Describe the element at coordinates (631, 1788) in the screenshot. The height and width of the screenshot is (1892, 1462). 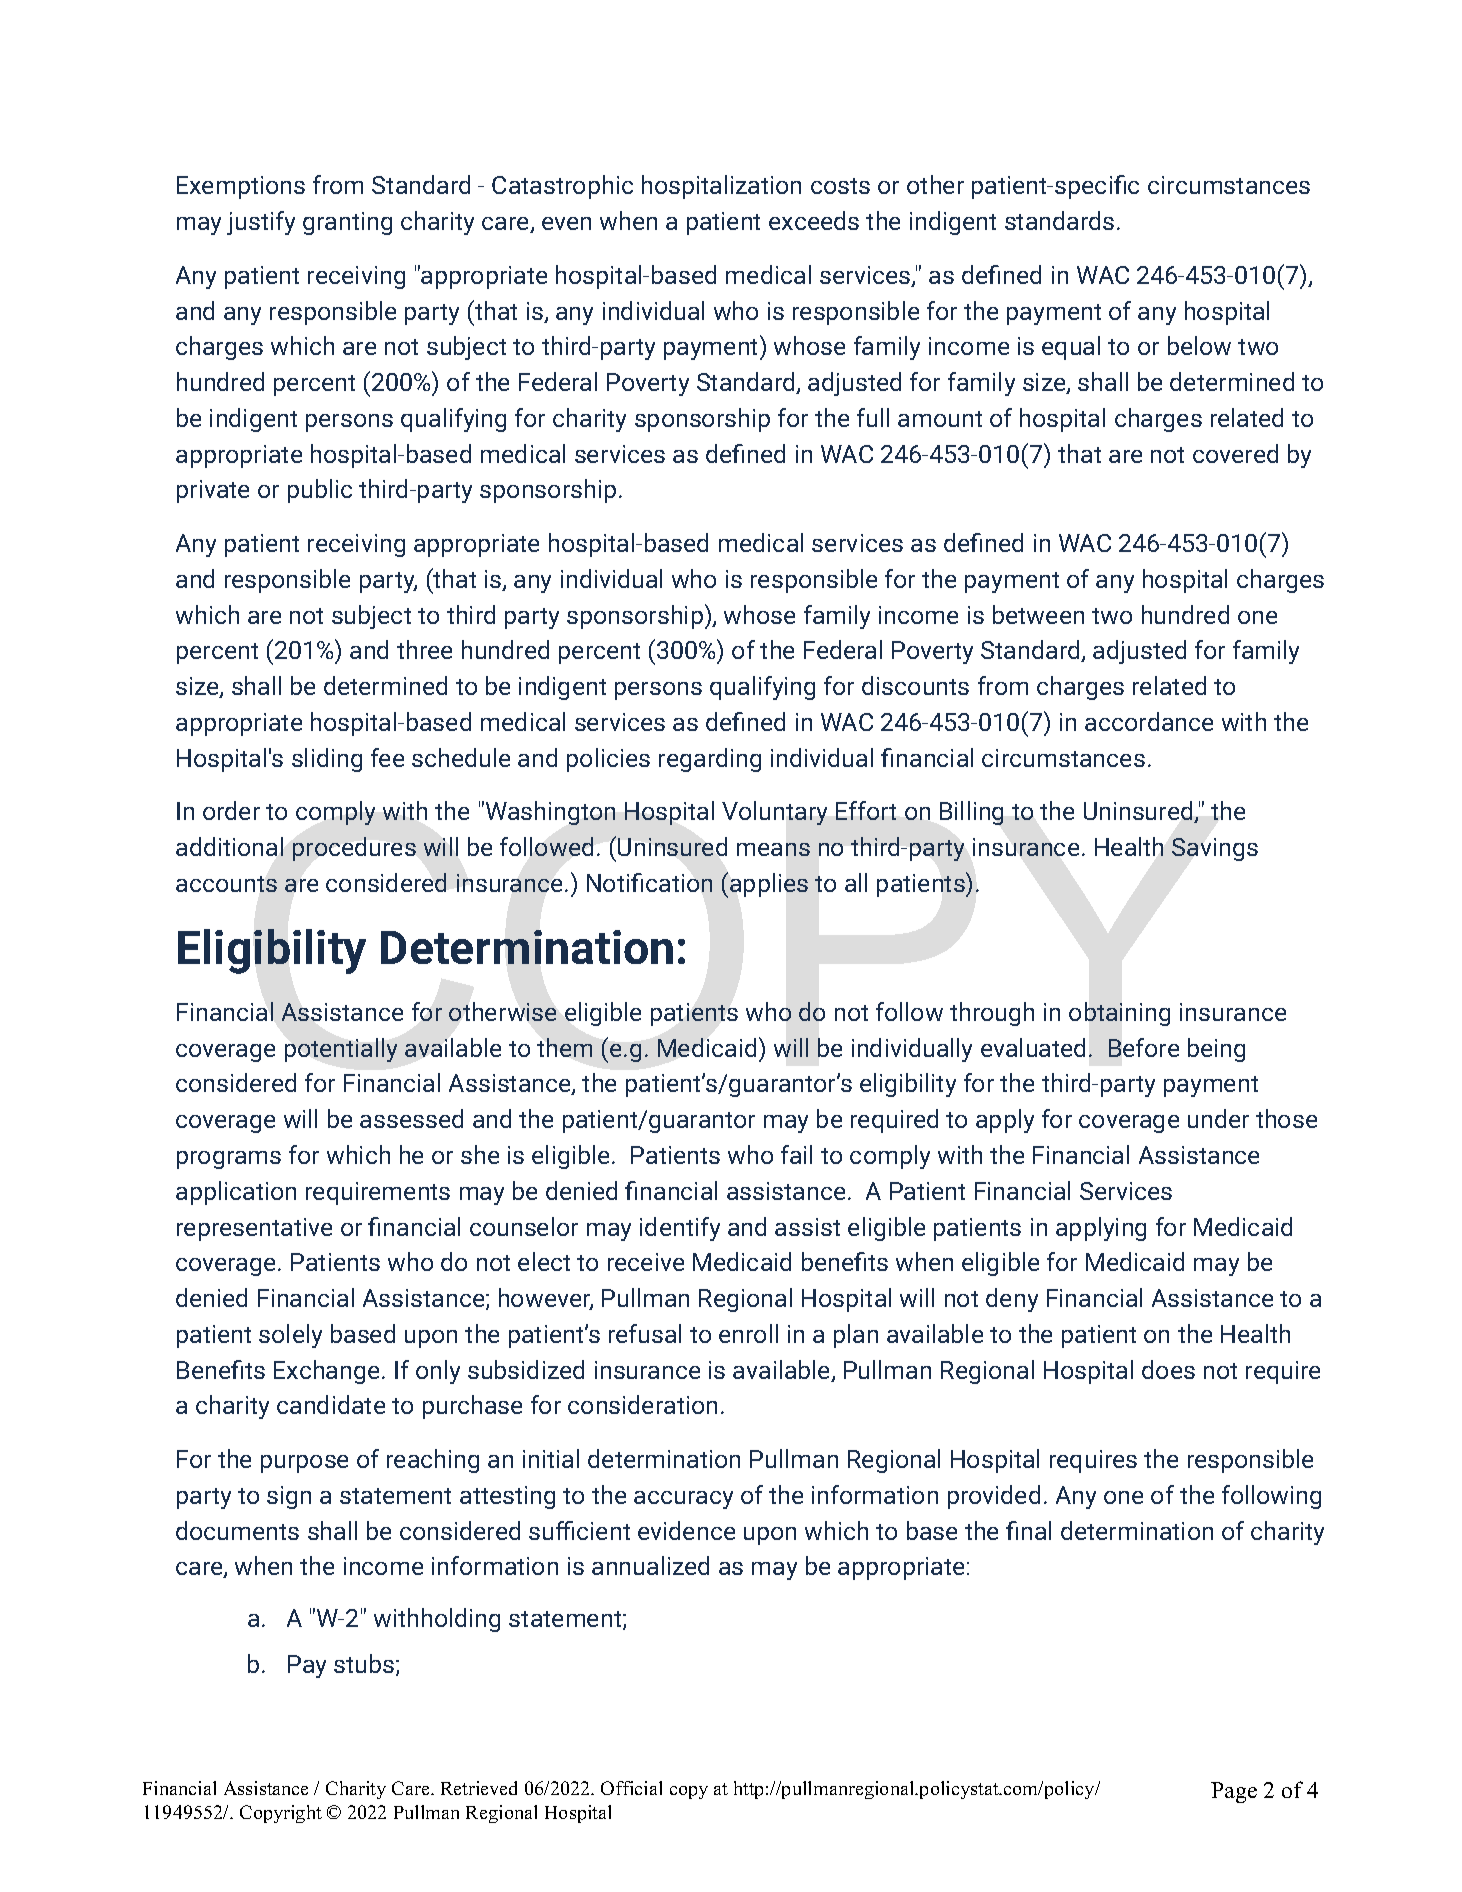
I see `Official` at that location.
